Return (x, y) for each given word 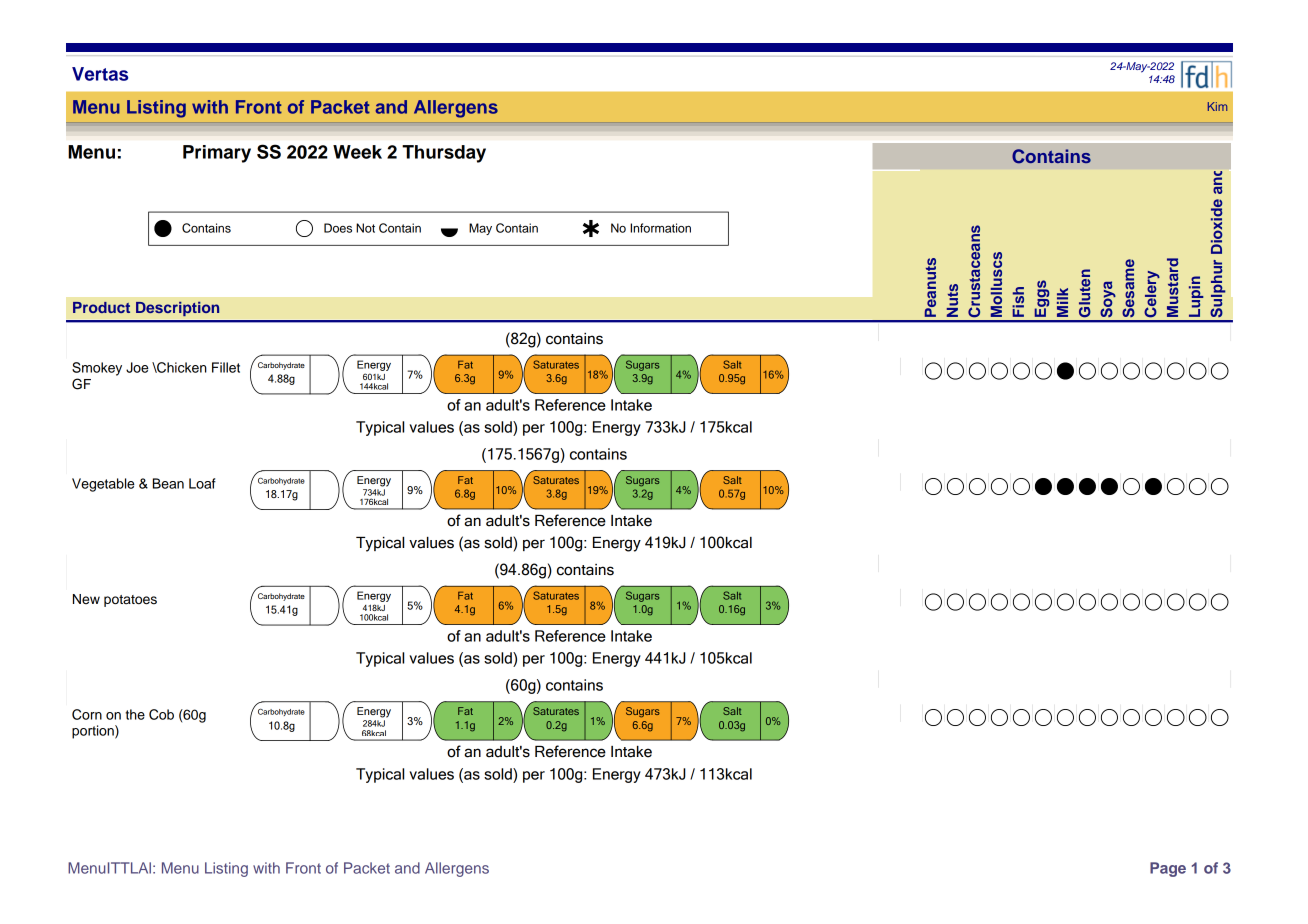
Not (365, 228)
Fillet (226, 367)
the (135, 714)
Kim (1217, 106)
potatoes (130, 601)
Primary (217, 154)
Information (660, 228)
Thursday (444, 154)
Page (1168, 869)
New (86, 599)
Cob (161, 714)
